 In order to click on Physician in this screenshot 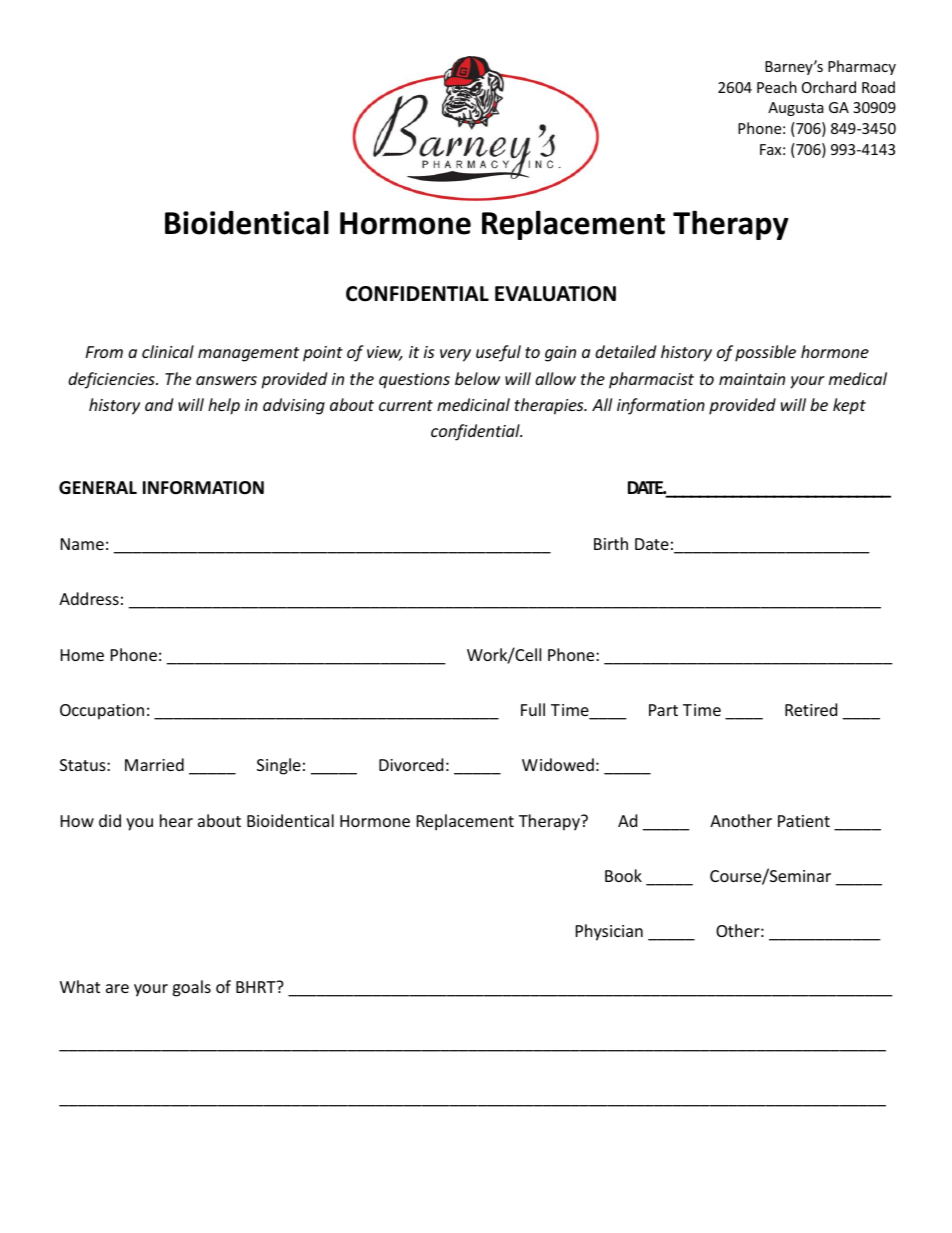, I will do `click(609, 932)`.
